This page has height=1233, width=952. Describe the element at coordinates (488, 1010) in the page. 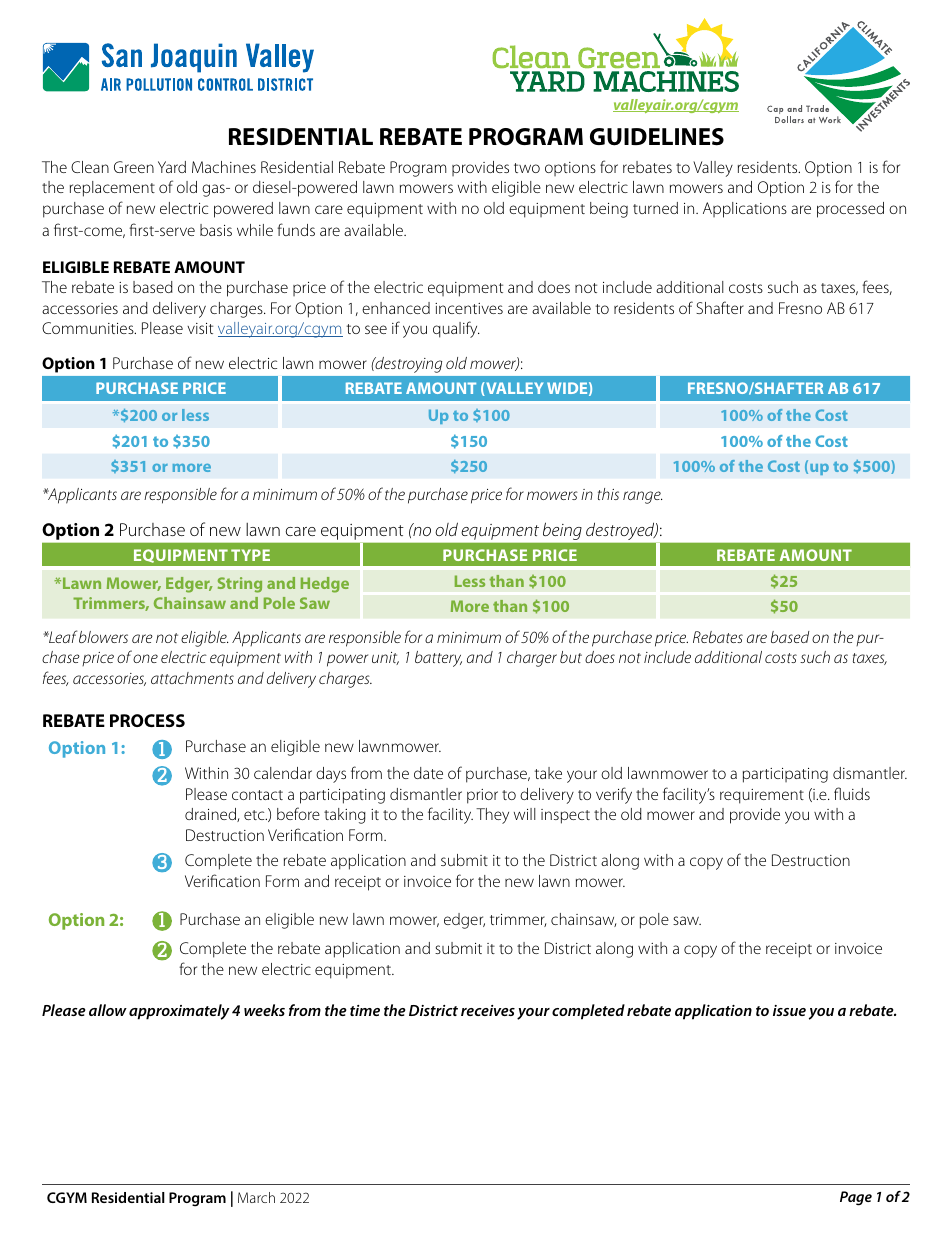

I see `receives` at that location.
